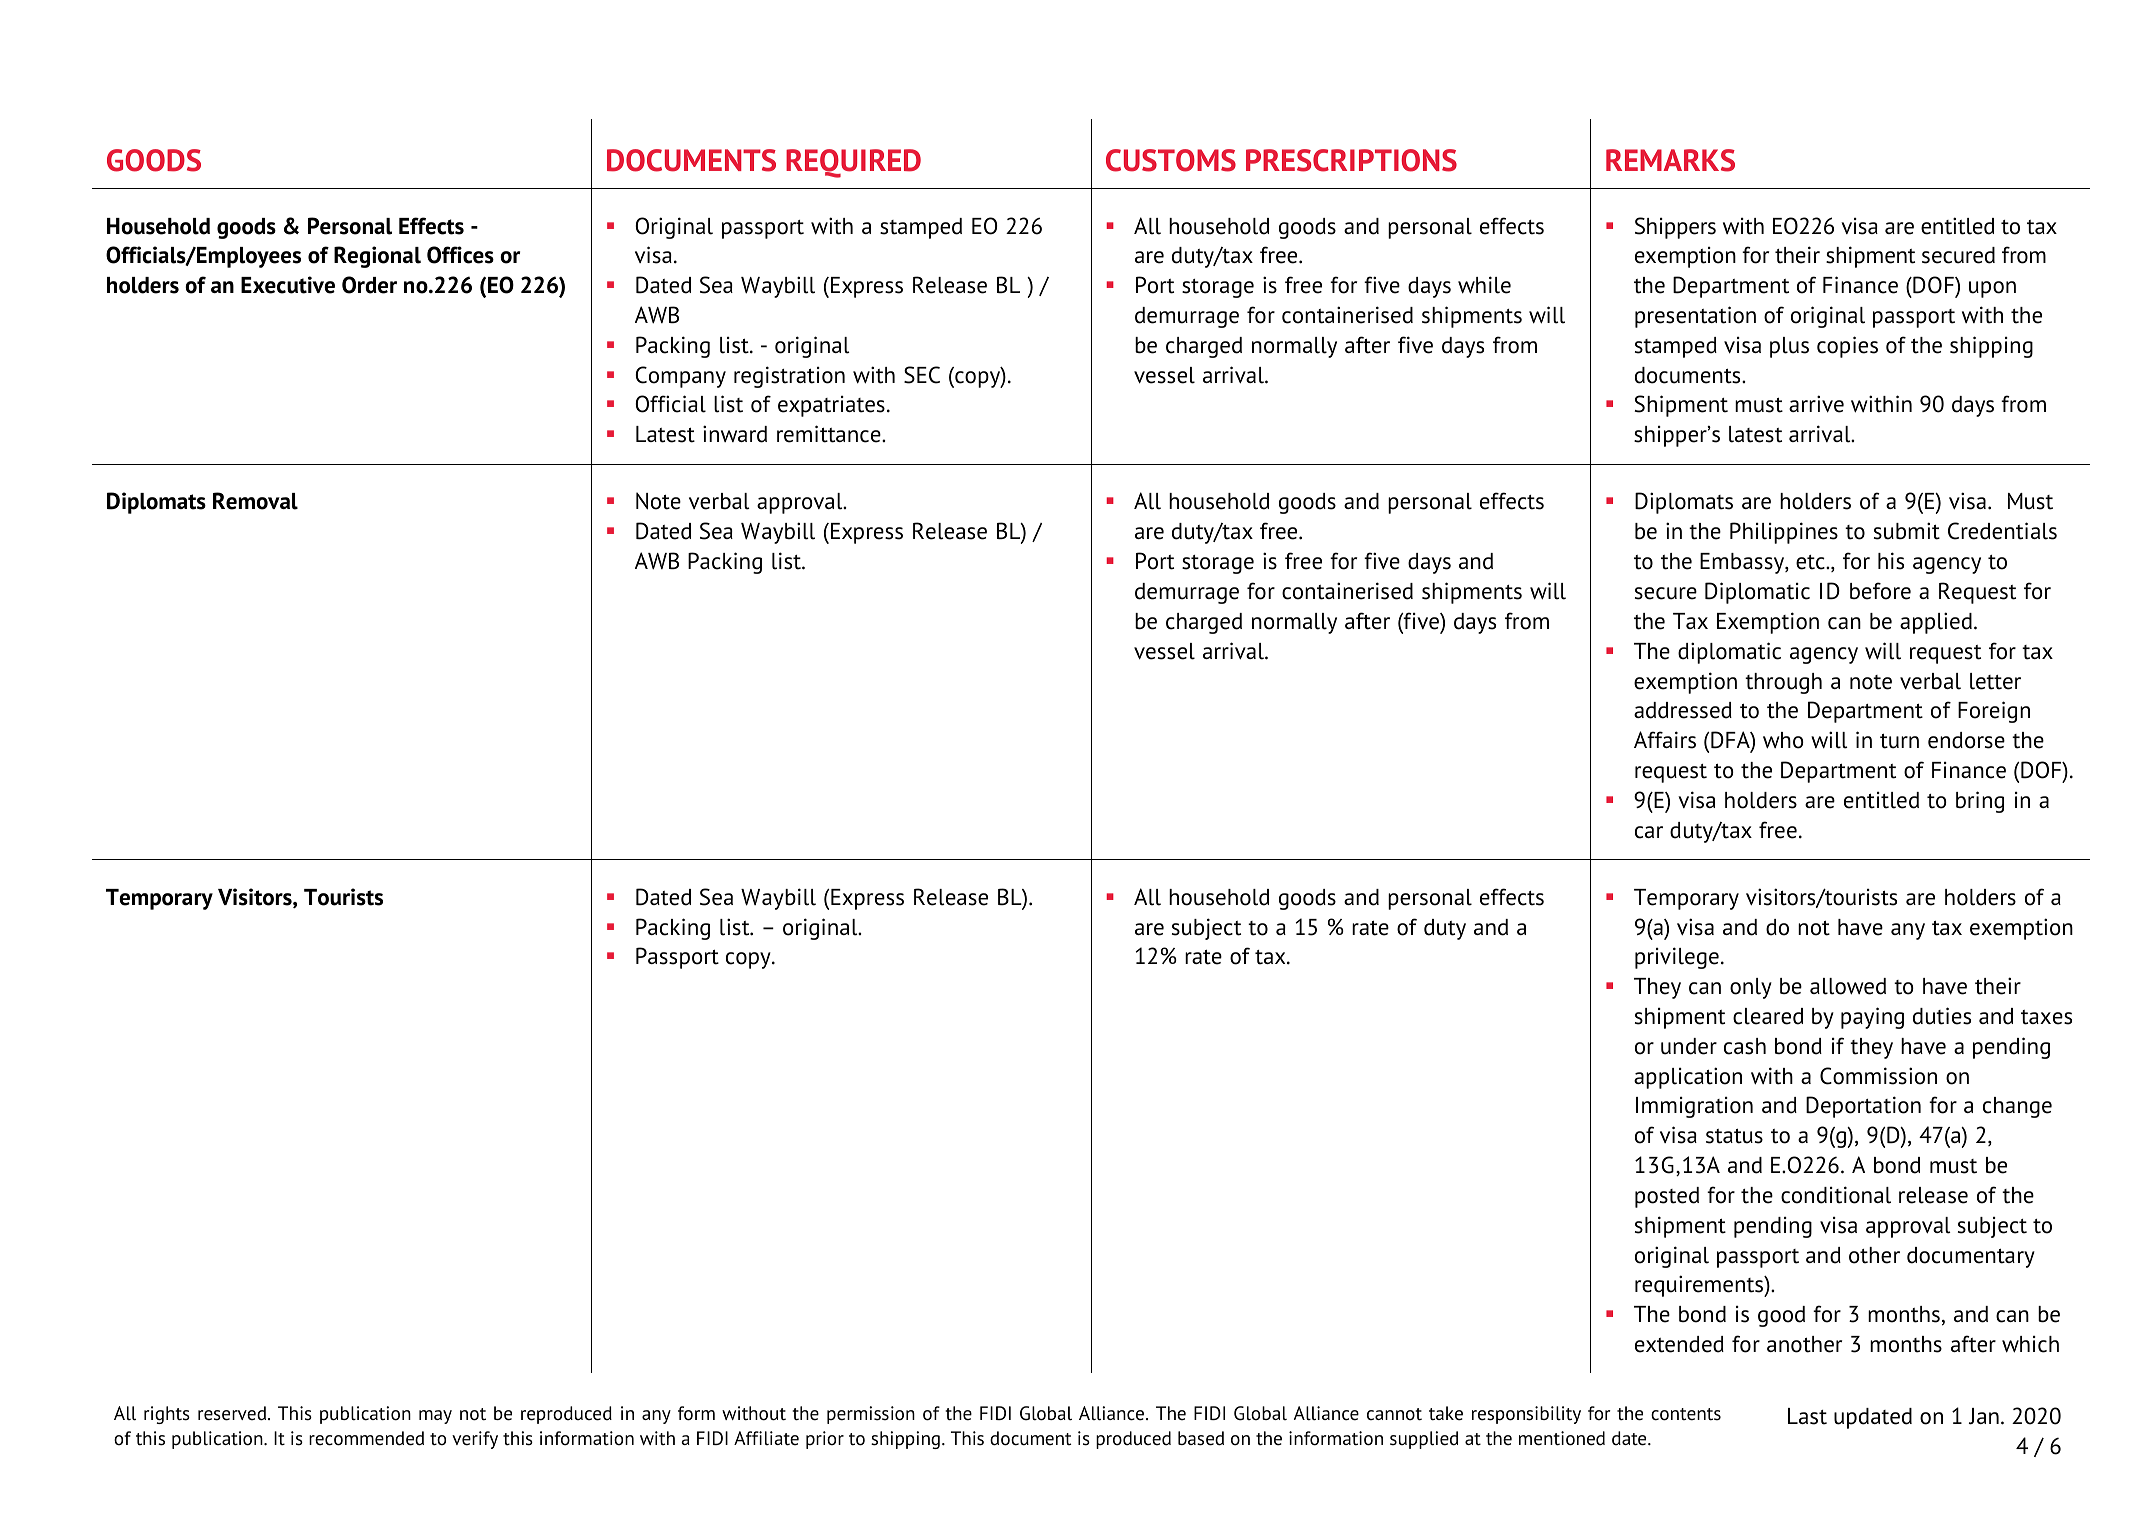  I want to click on recommended, so click(366, 1438).
